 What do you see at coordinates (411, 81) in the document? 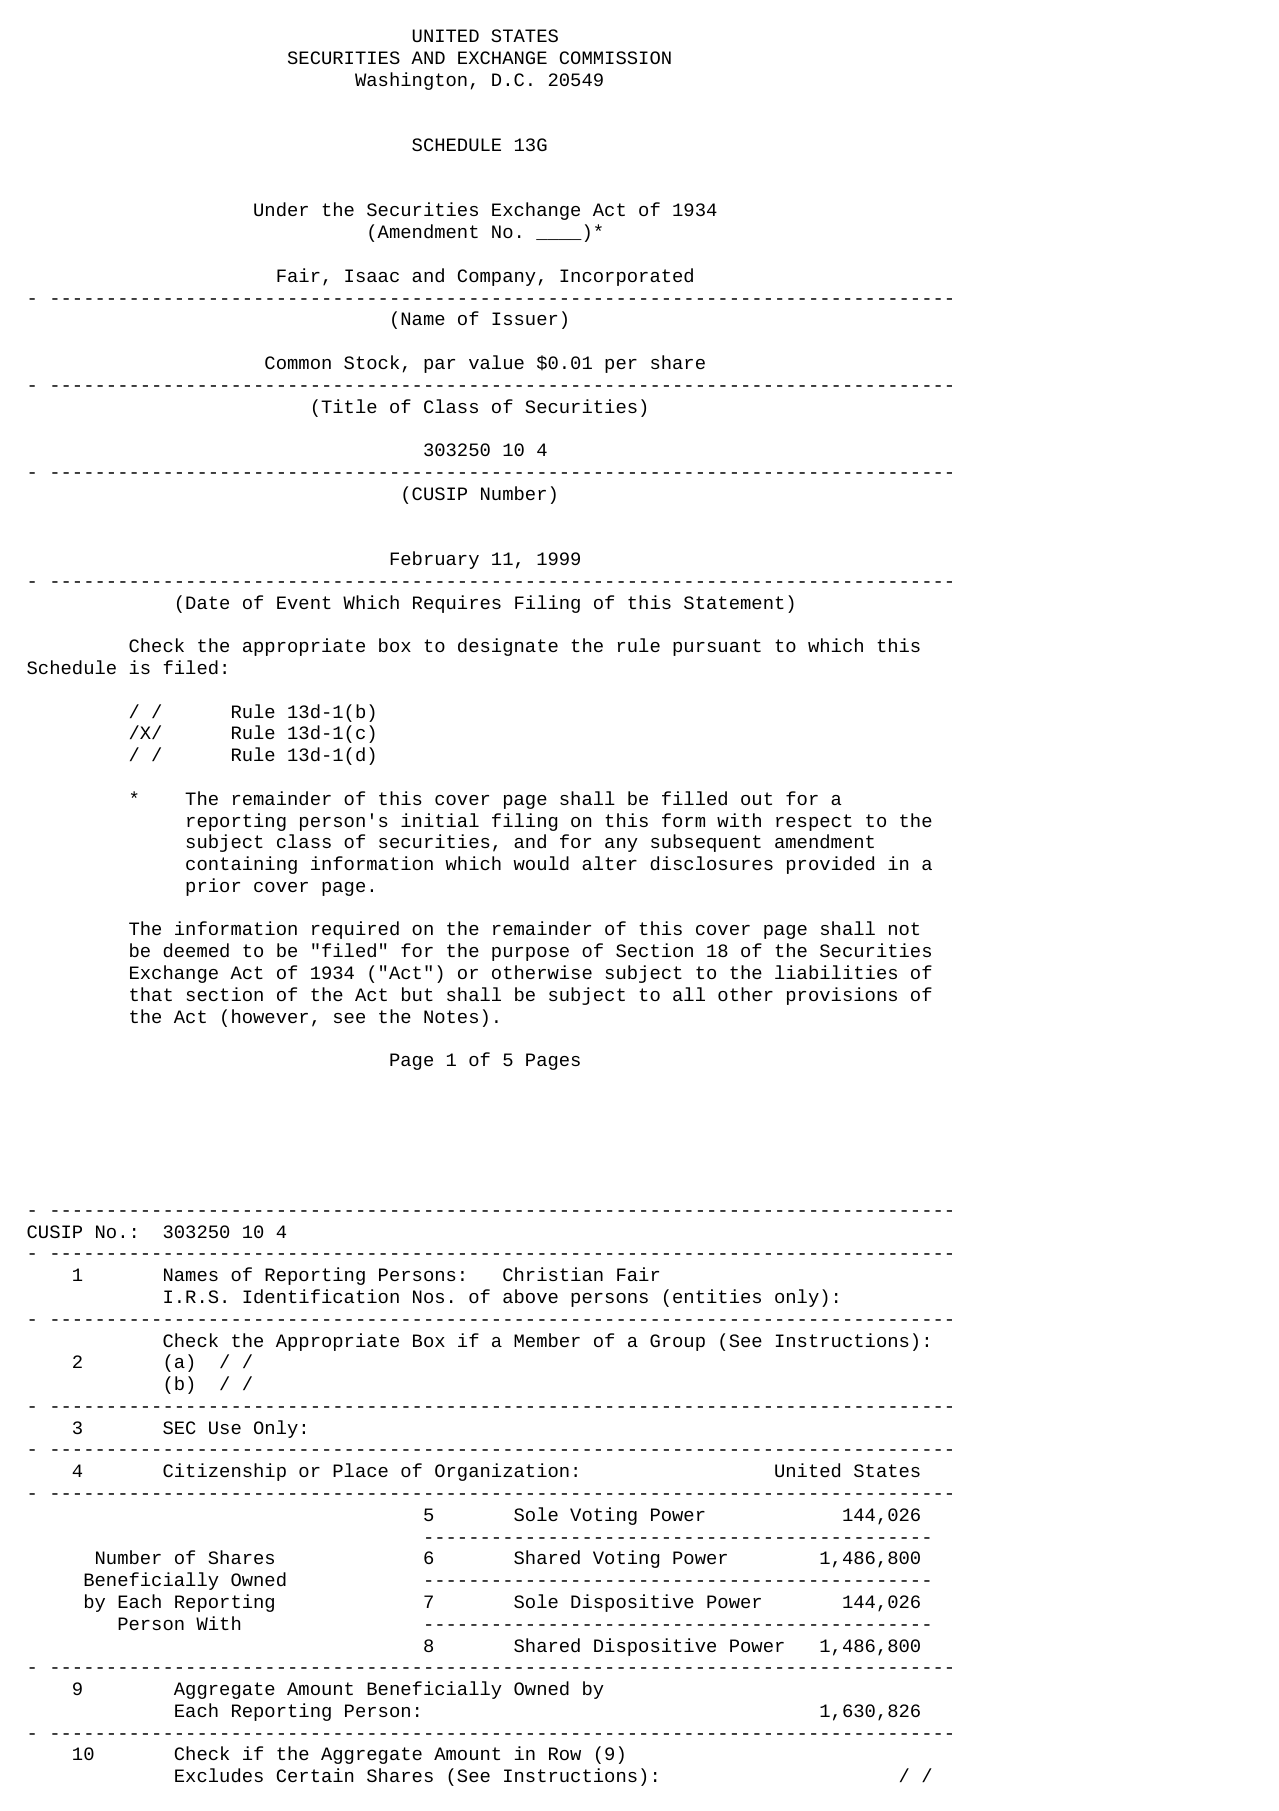
I see `Washington` at bounding box center [411, 81].
